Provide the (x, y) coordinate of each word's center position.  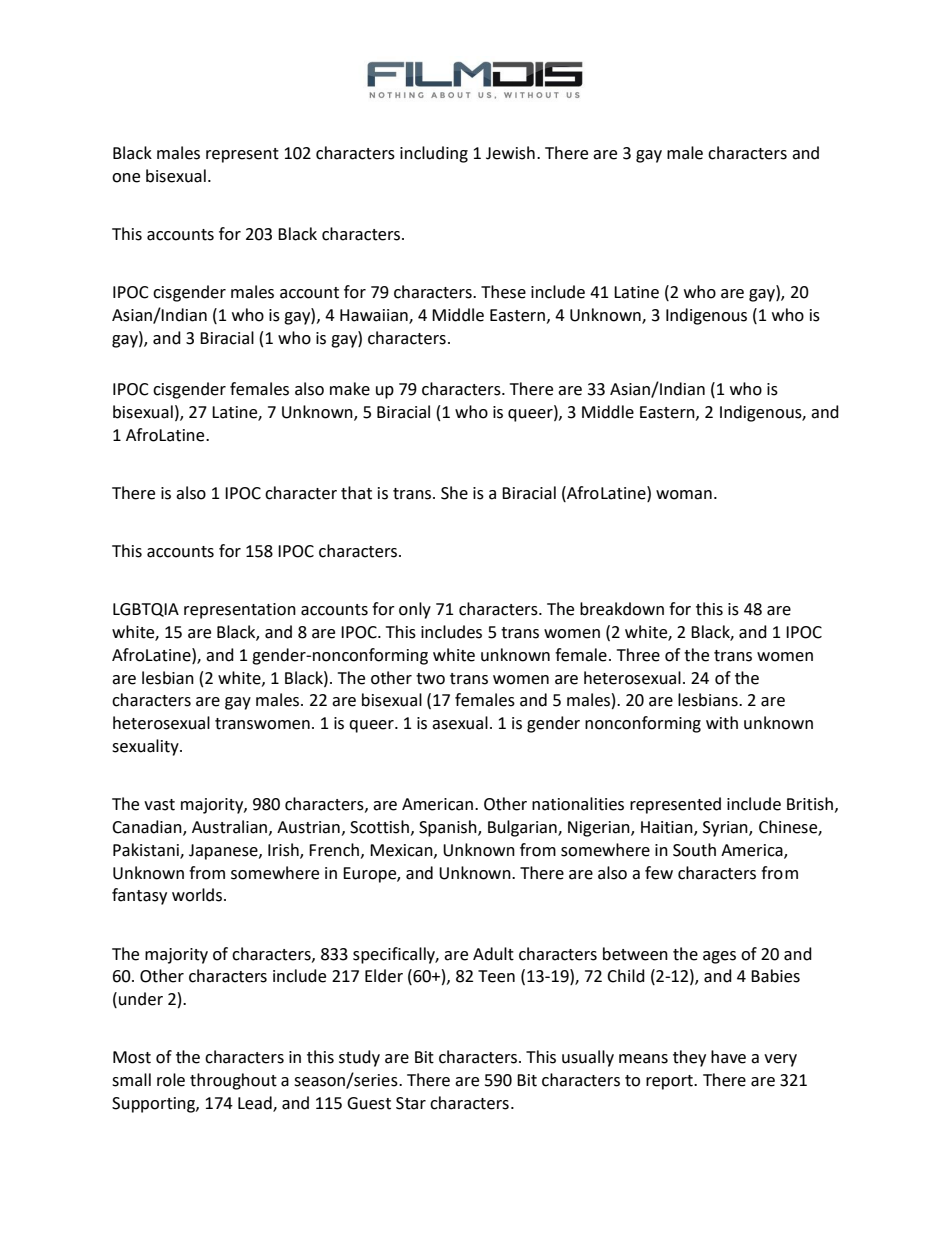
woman (684, 495)
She (454, 493)
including (434, 154)
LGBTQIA (146, 610)
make (350, 389)
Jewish (510, 153)
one (126, 178)
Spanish (449, 828)
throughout (233, 1081)
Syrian (726, 829)
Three (638, 655)
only (415, 610)
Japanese (224, 852)
